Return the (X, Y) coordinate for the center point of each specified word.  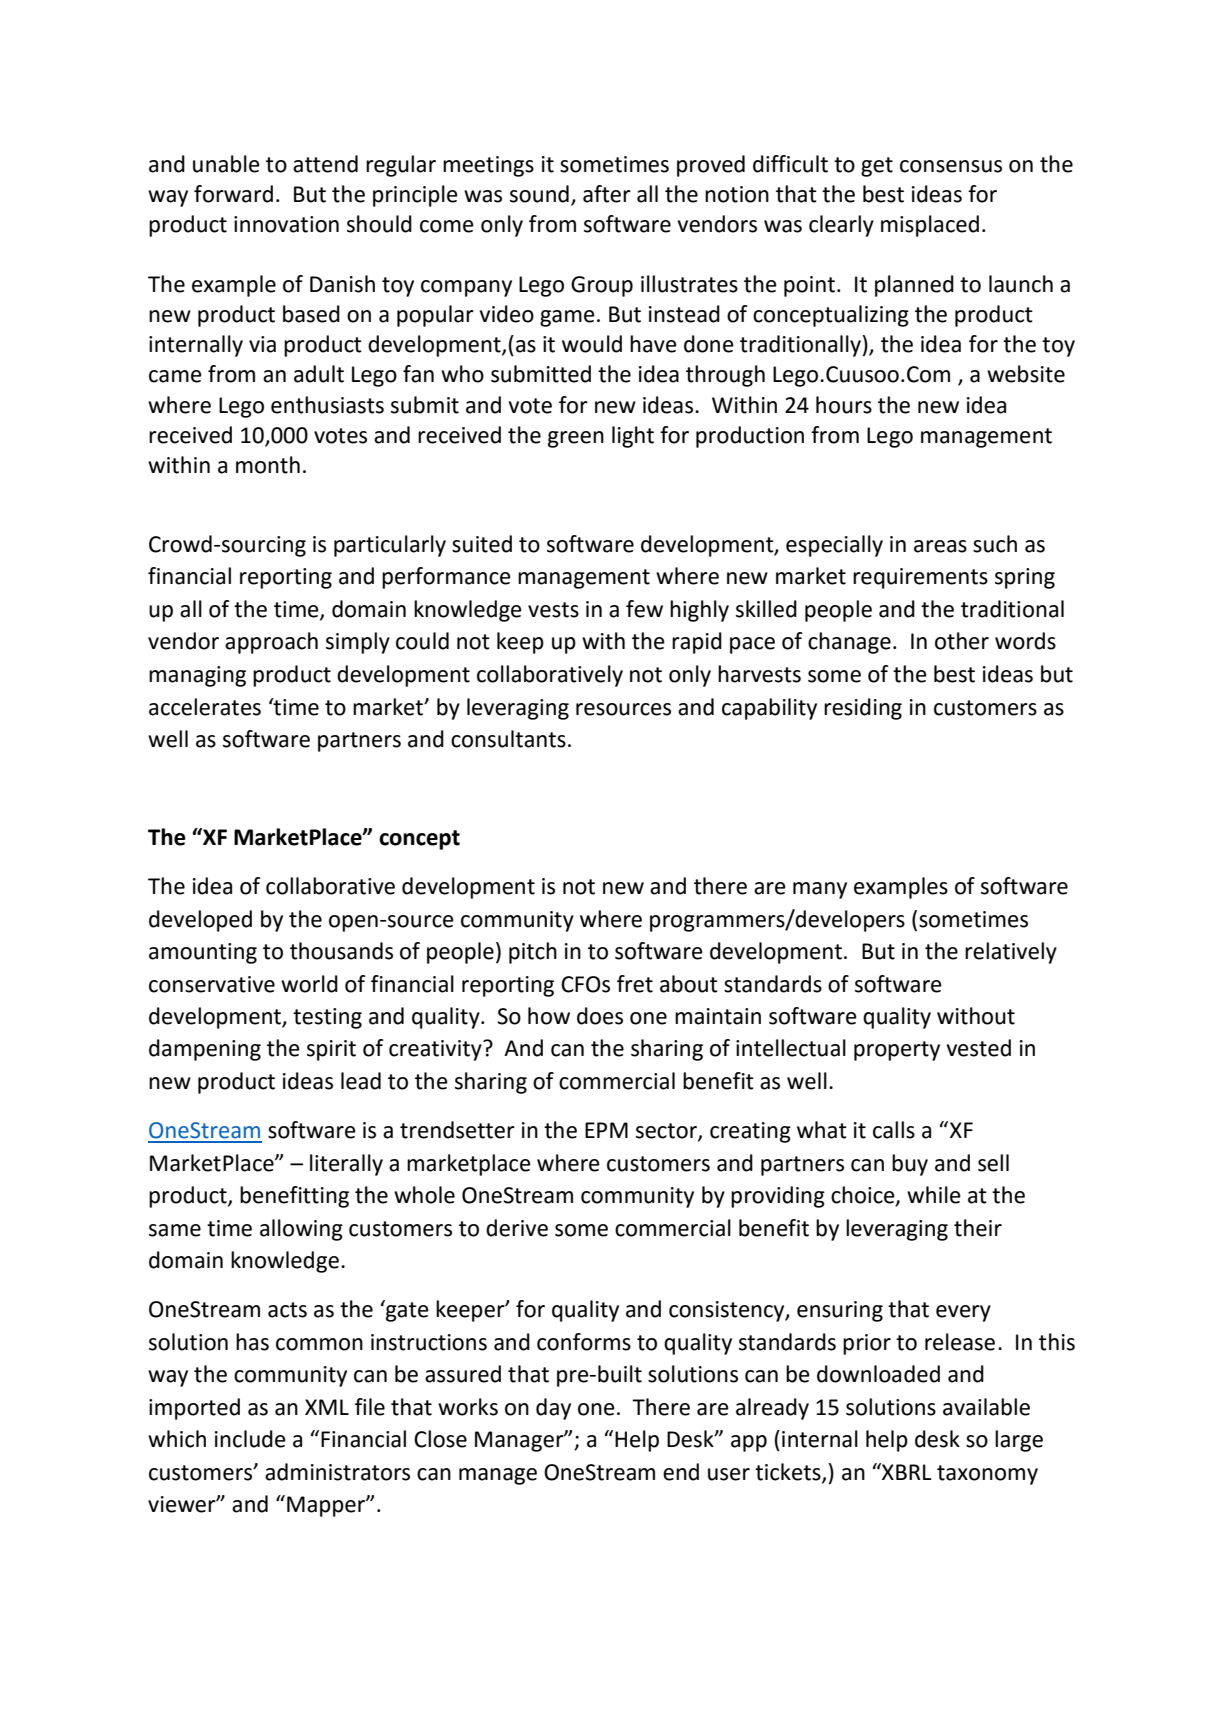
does (600, 1016)
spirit (331, 1050)
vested (979, 1048)
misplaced (930, 226)
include (250, 1439)
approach (271, 643)
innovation (286, 224)
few (644, 609)
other (962, 641)
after (607, 194)
